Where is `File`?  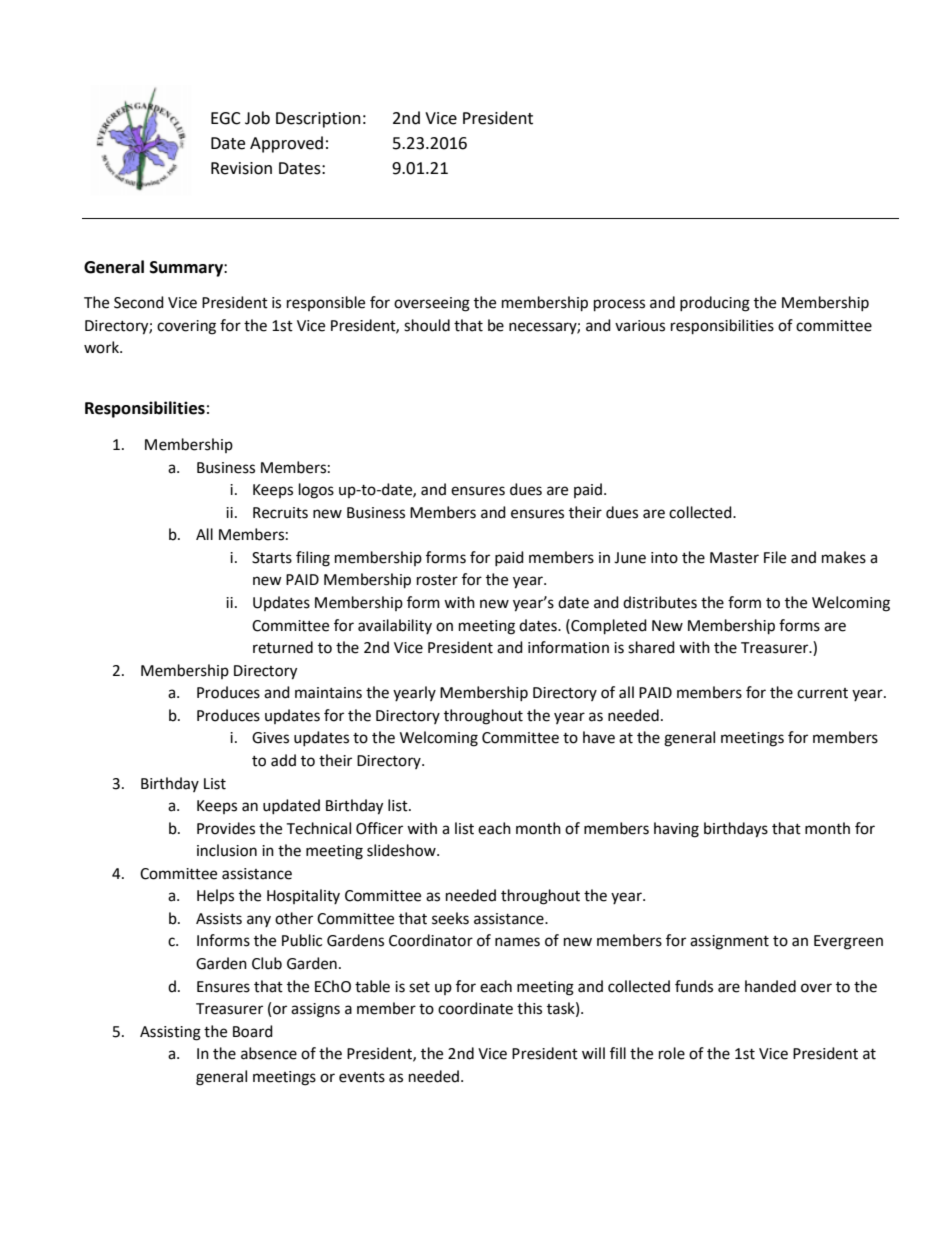
File is located at coordinates (775, 557).
